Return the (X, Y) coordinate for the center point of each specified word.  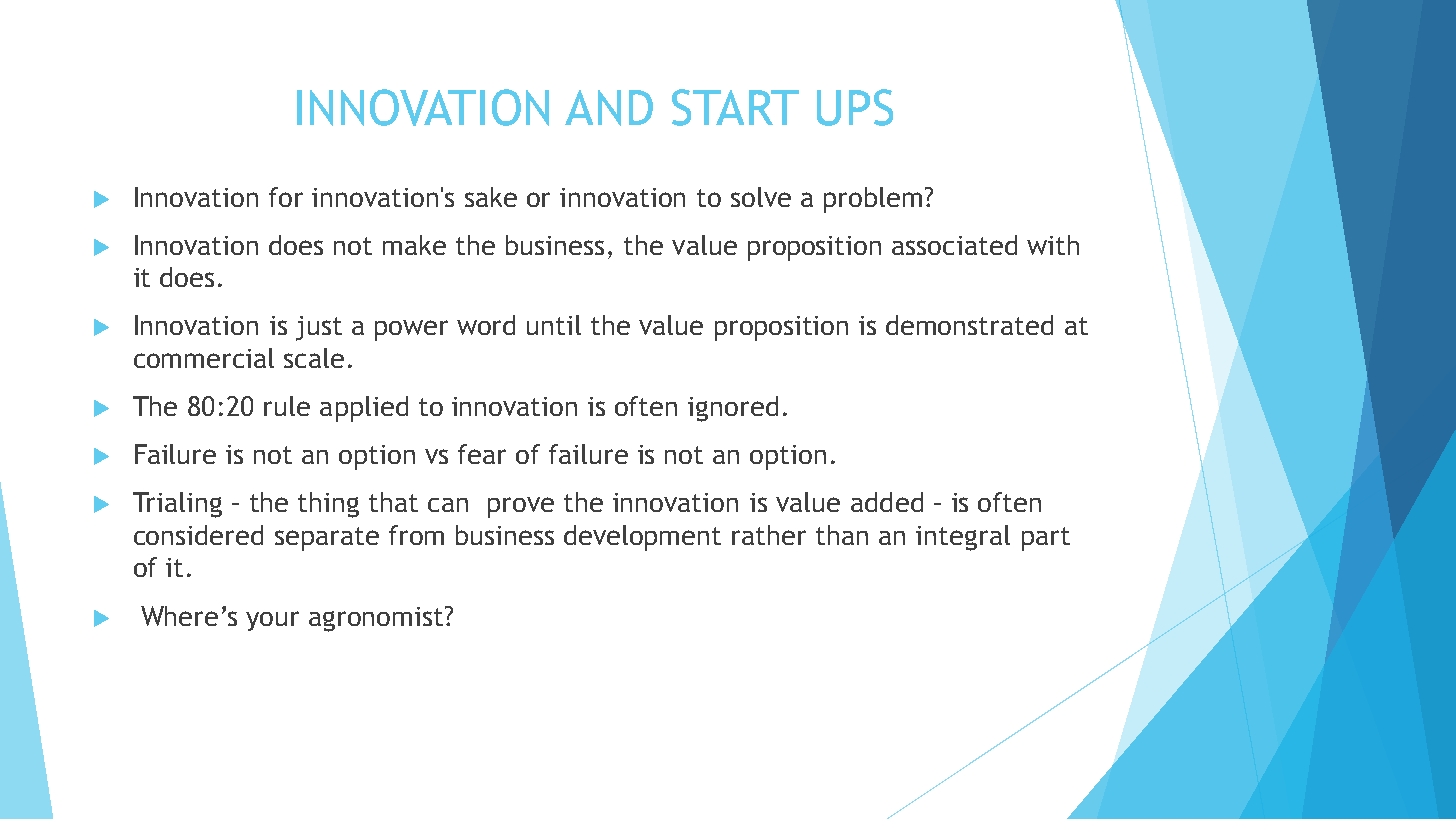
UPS (855, 107)
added (887, 502)
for (286, 197)
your (272, 621)
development (642, 538)
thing (328, 505)
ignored (733, 409)
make (414, 245)
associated (954, 245)
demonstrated (969, 325)
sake (491, 197)
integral (963, 538)
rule (287, 406)
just (319, 328)
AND (609, 108)
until (554, 325)
